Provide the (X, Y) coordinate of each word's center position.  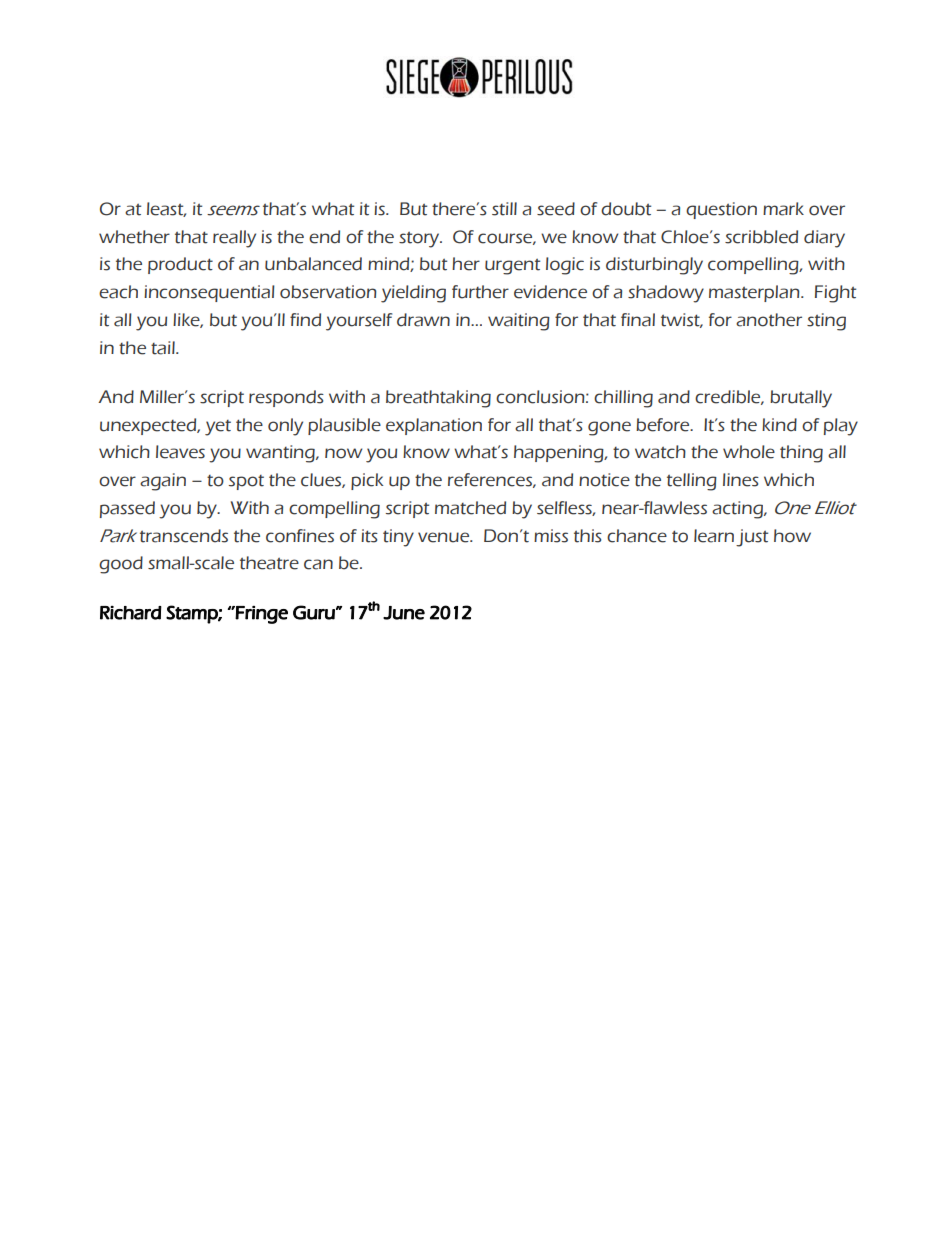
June (404, 613)
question (721, 210)
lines (741, 480)
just (752, 538)
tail (164, 348)
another (769, 320)
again (163, 482)
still (504, 209)
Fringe (261, 615)
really (234, 239)
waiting (519, 322)
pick (367, 481)
